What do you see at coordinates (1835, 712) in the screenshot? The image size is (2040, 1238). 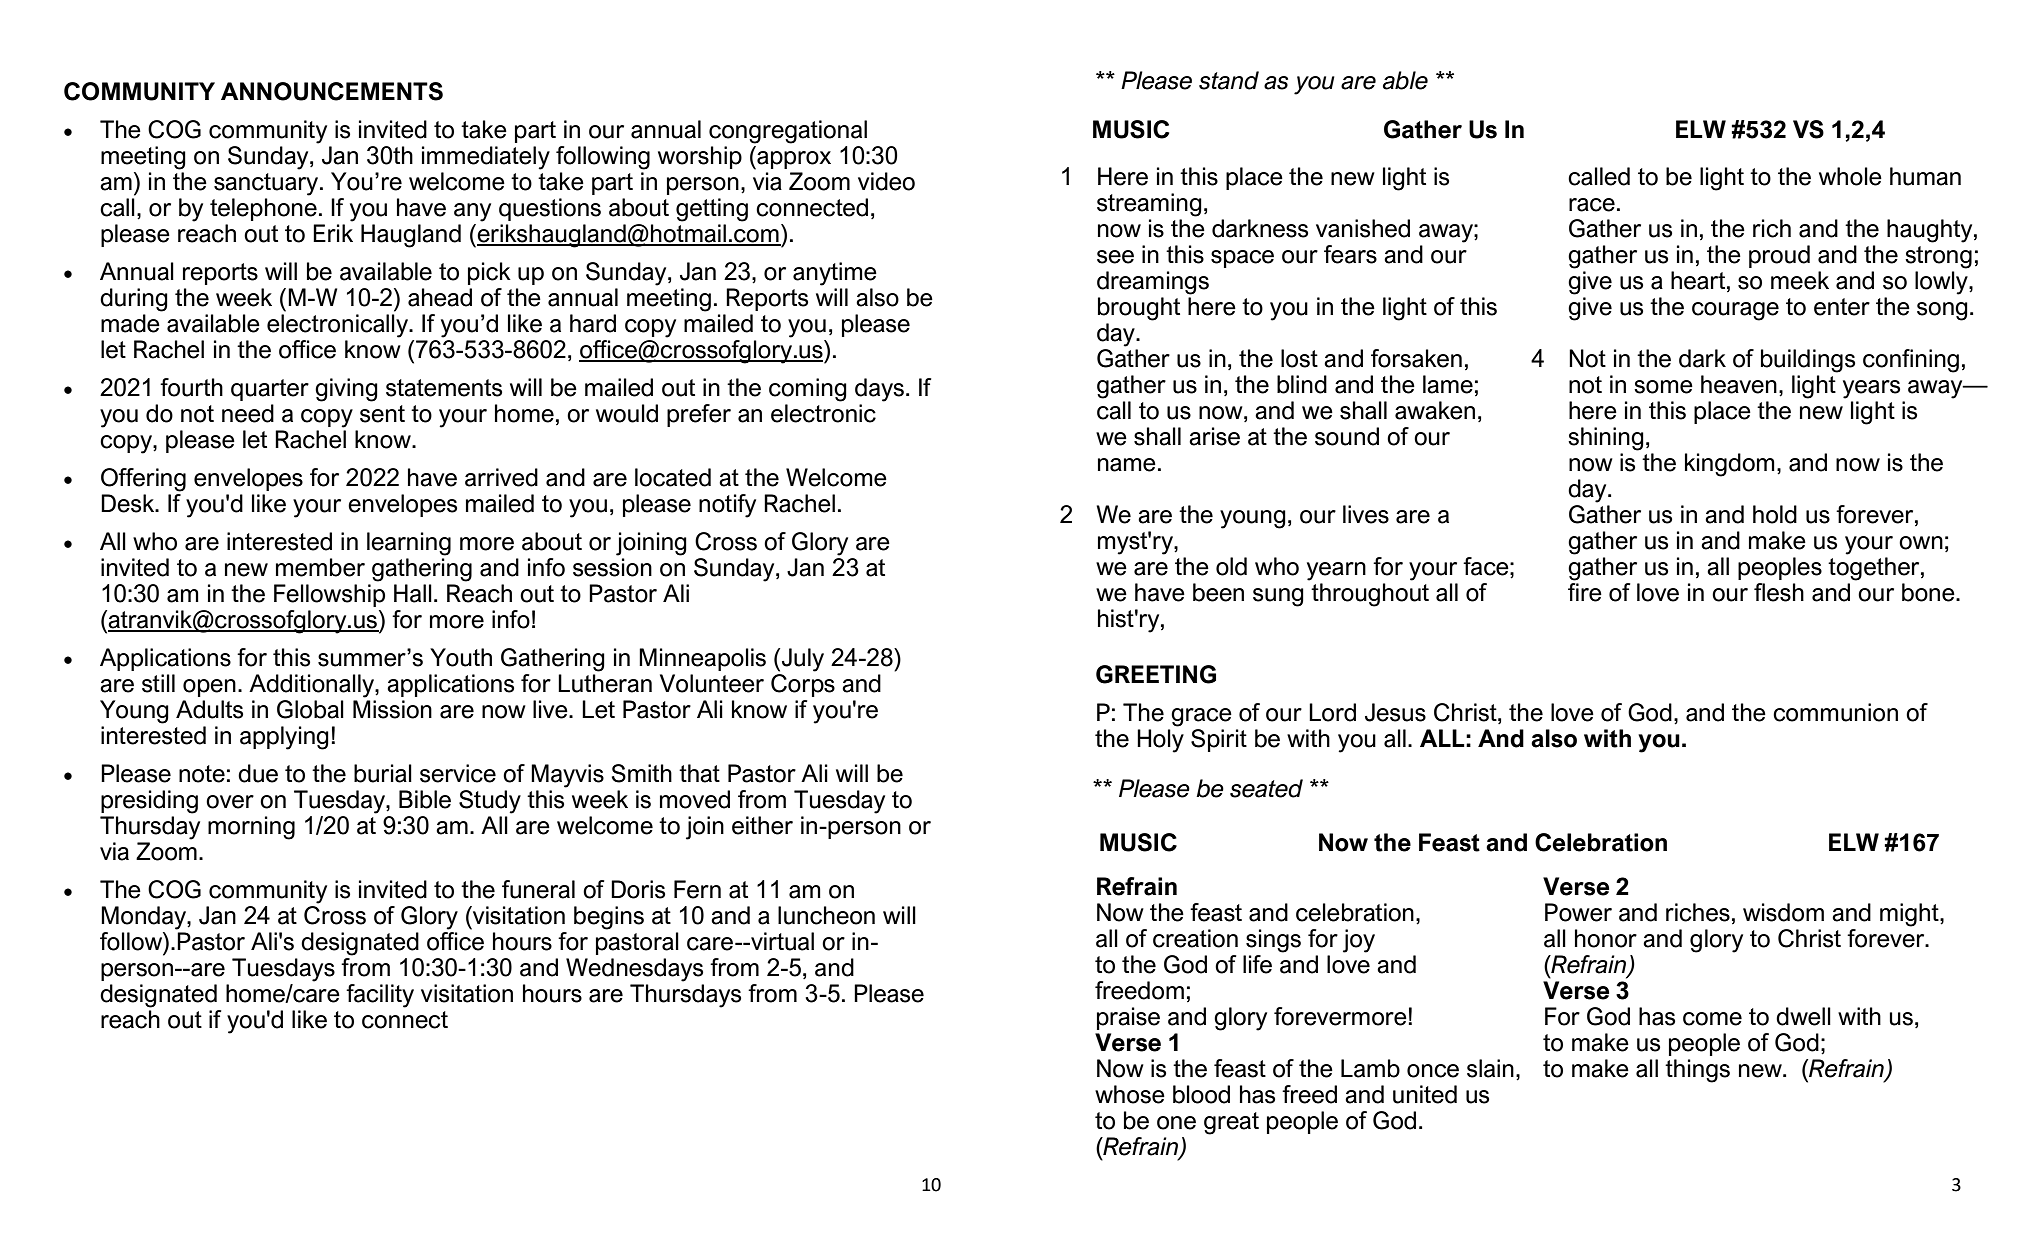 I see `communion` at bounding box center [1835, 712].
